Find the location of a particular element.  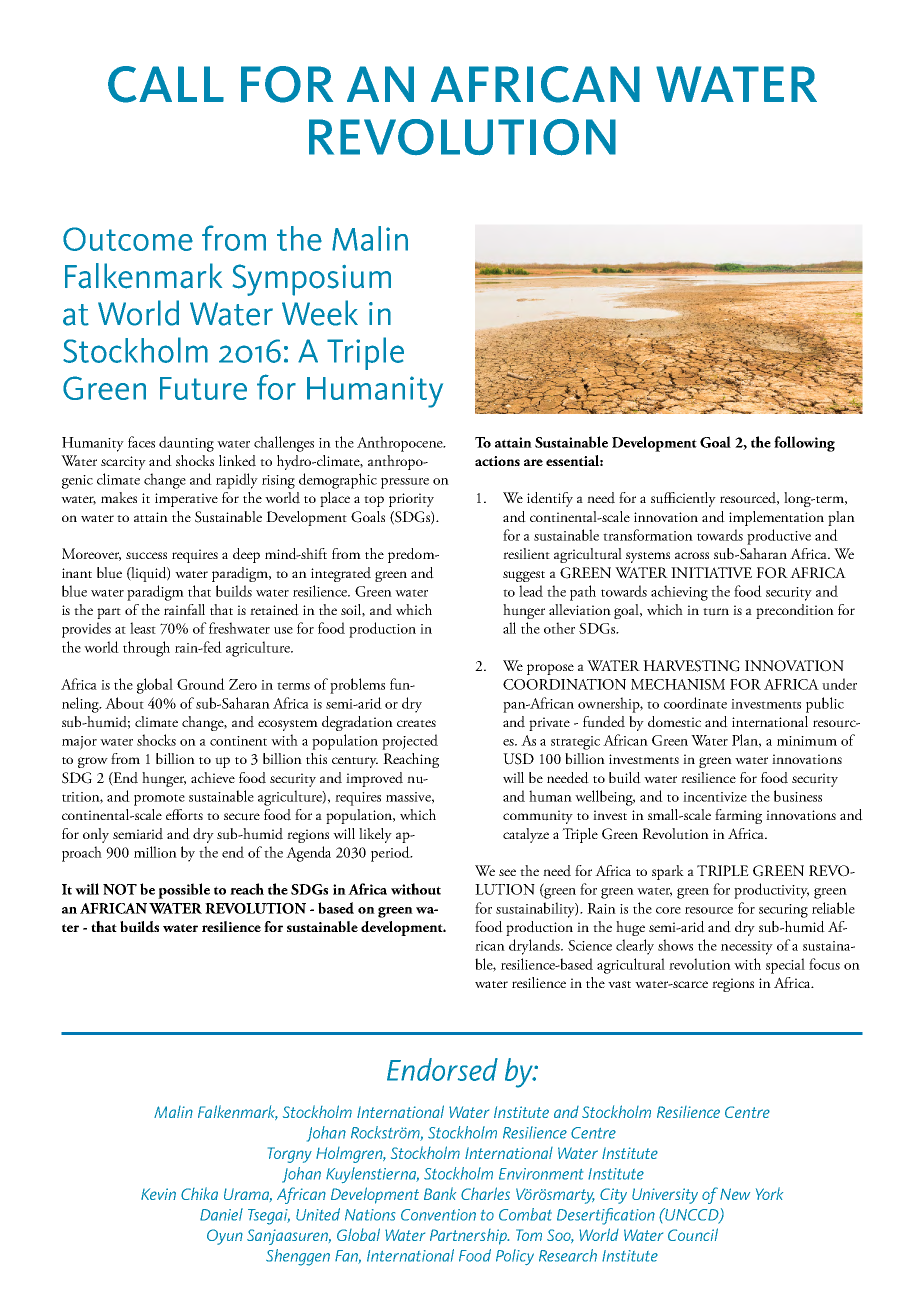

CALL is located at coordinates (166, 84).
